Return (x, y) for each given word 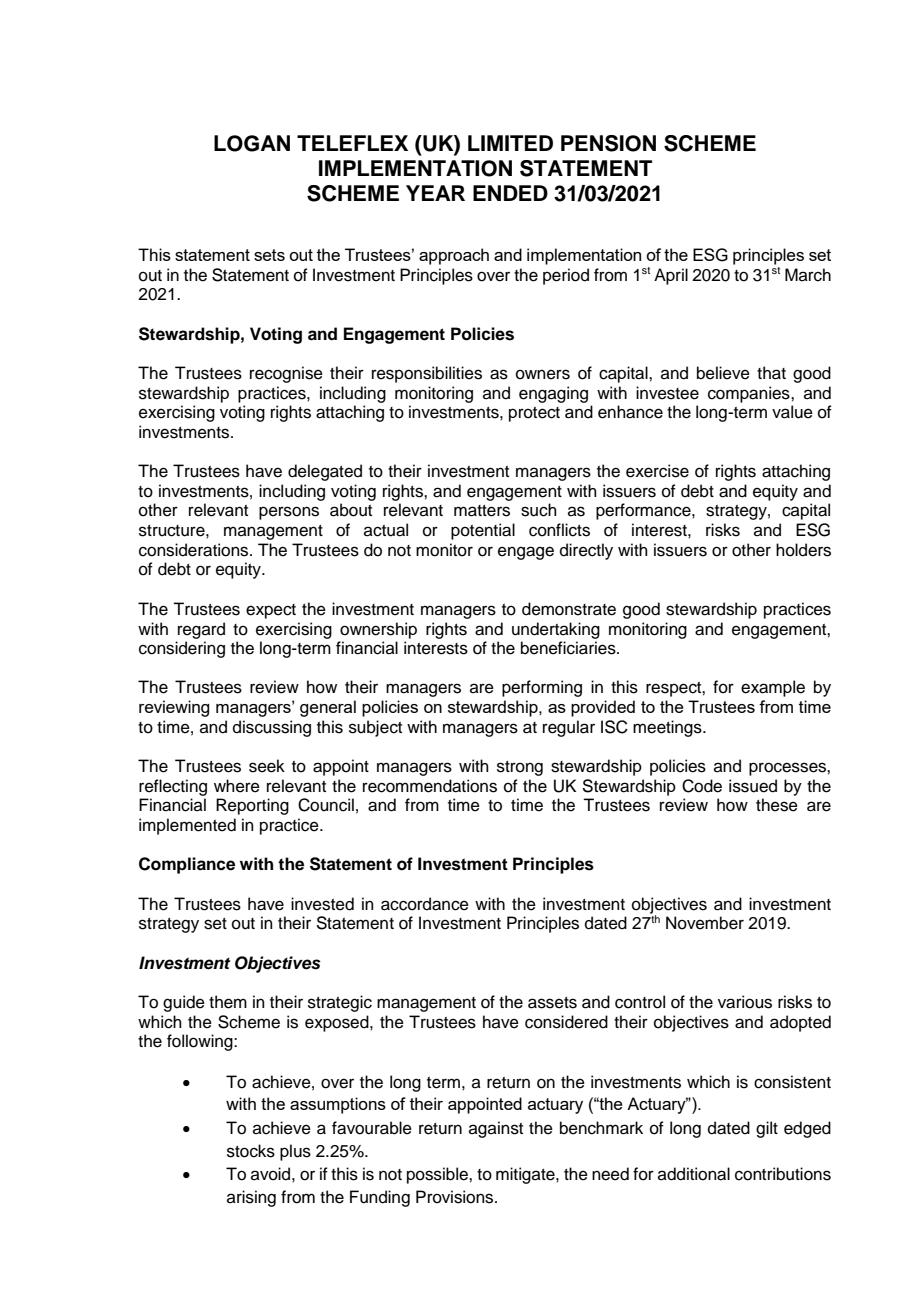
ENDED (510, 193)
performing (542, 688)
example (773, 688)
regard (201, 630)
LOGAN (252, 143)
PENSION (608, 143)
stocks (251, 1151)
